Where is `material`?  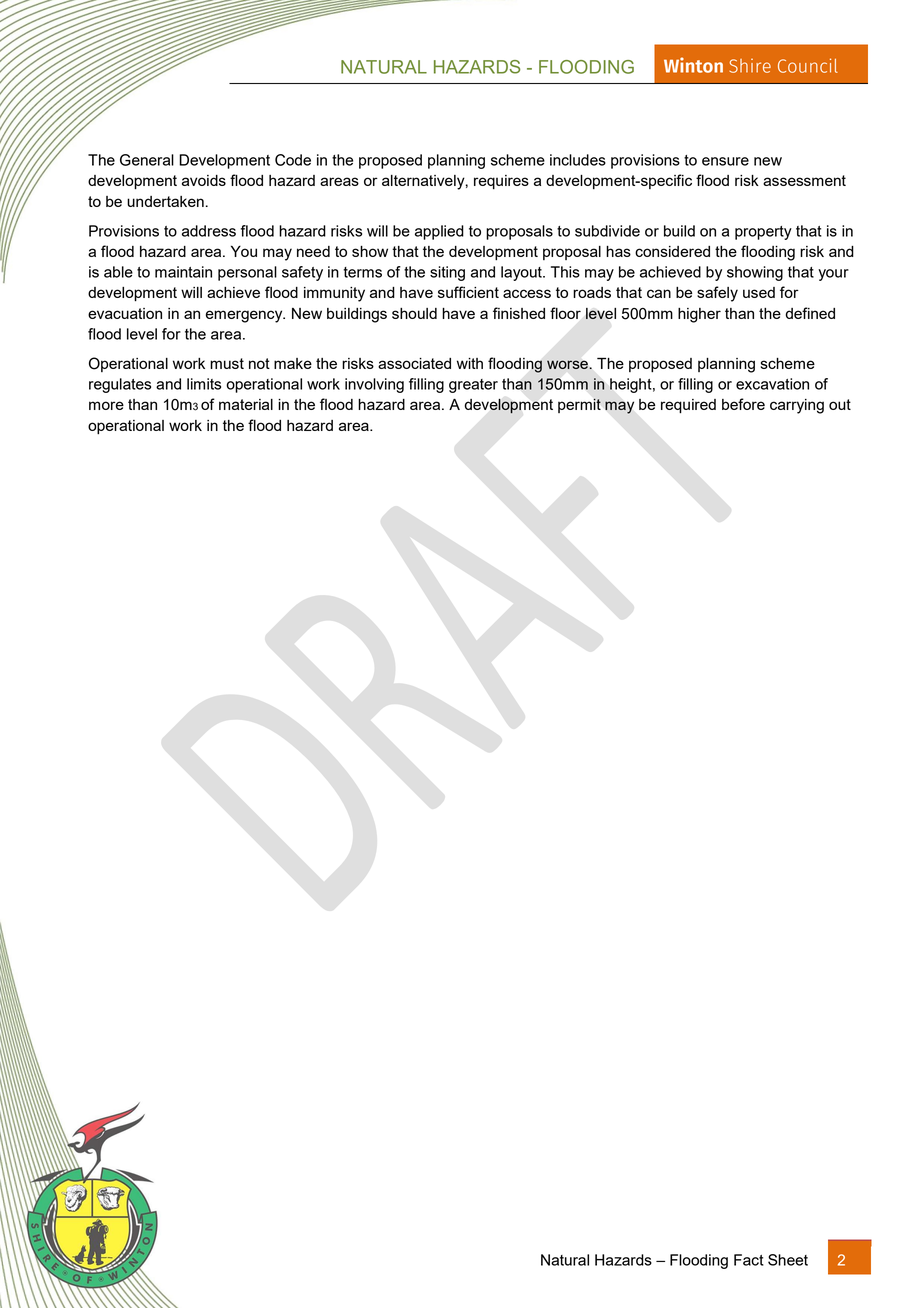 material is located at coordinates (246, 404).
